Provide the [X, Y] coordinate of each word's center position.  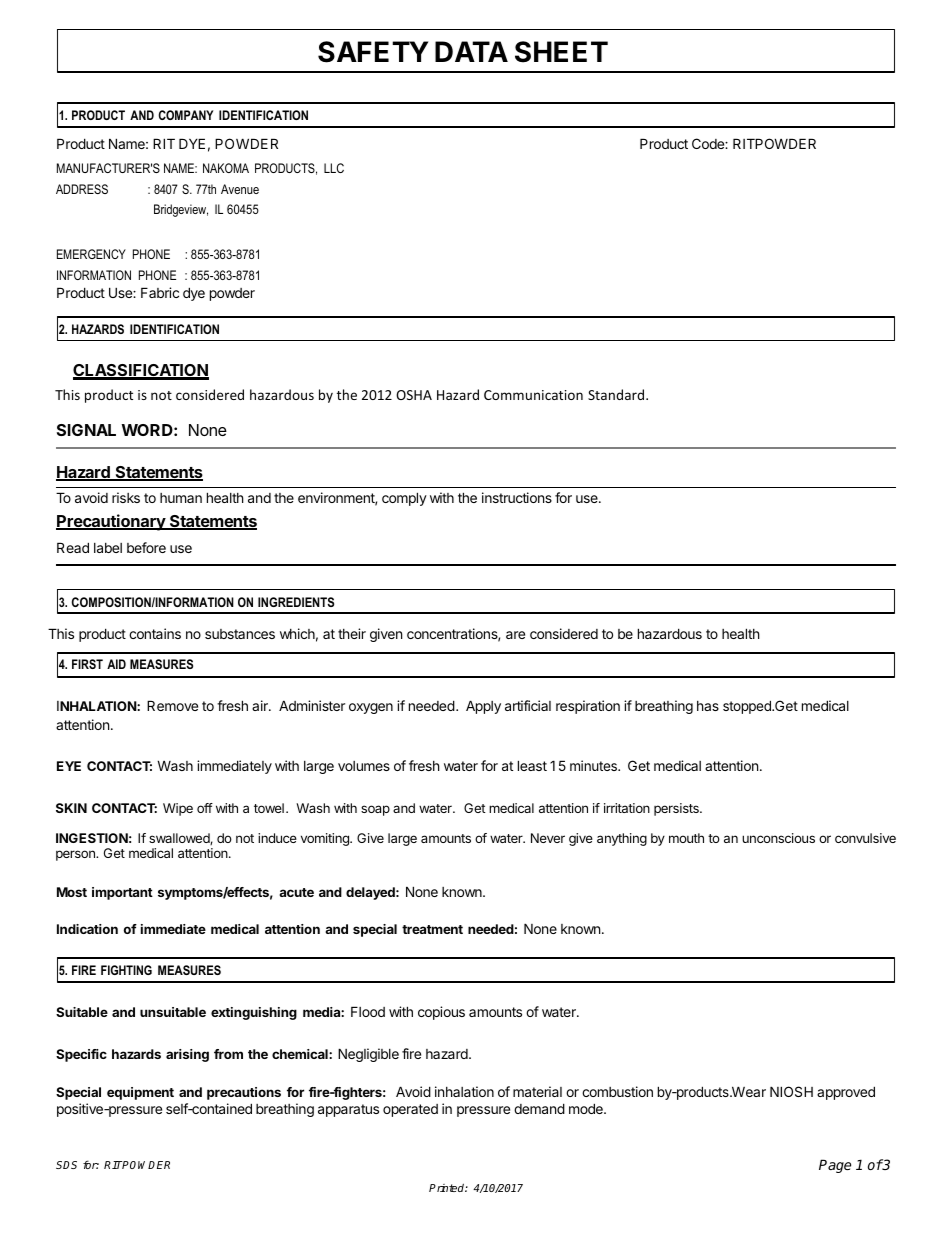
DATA [471, 51]
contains [155, 633]
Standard [617, 394]
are [515, 635]
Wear [748, 1091]
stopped [748, 707]
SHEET [561, 52]
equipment [140, 1093]
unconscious [778, 838]
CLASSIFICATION [141, 372]
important [122, 893]
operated [410, 1110]
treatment [432, 929]
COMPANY [186, 115]
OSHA [414, 395]
